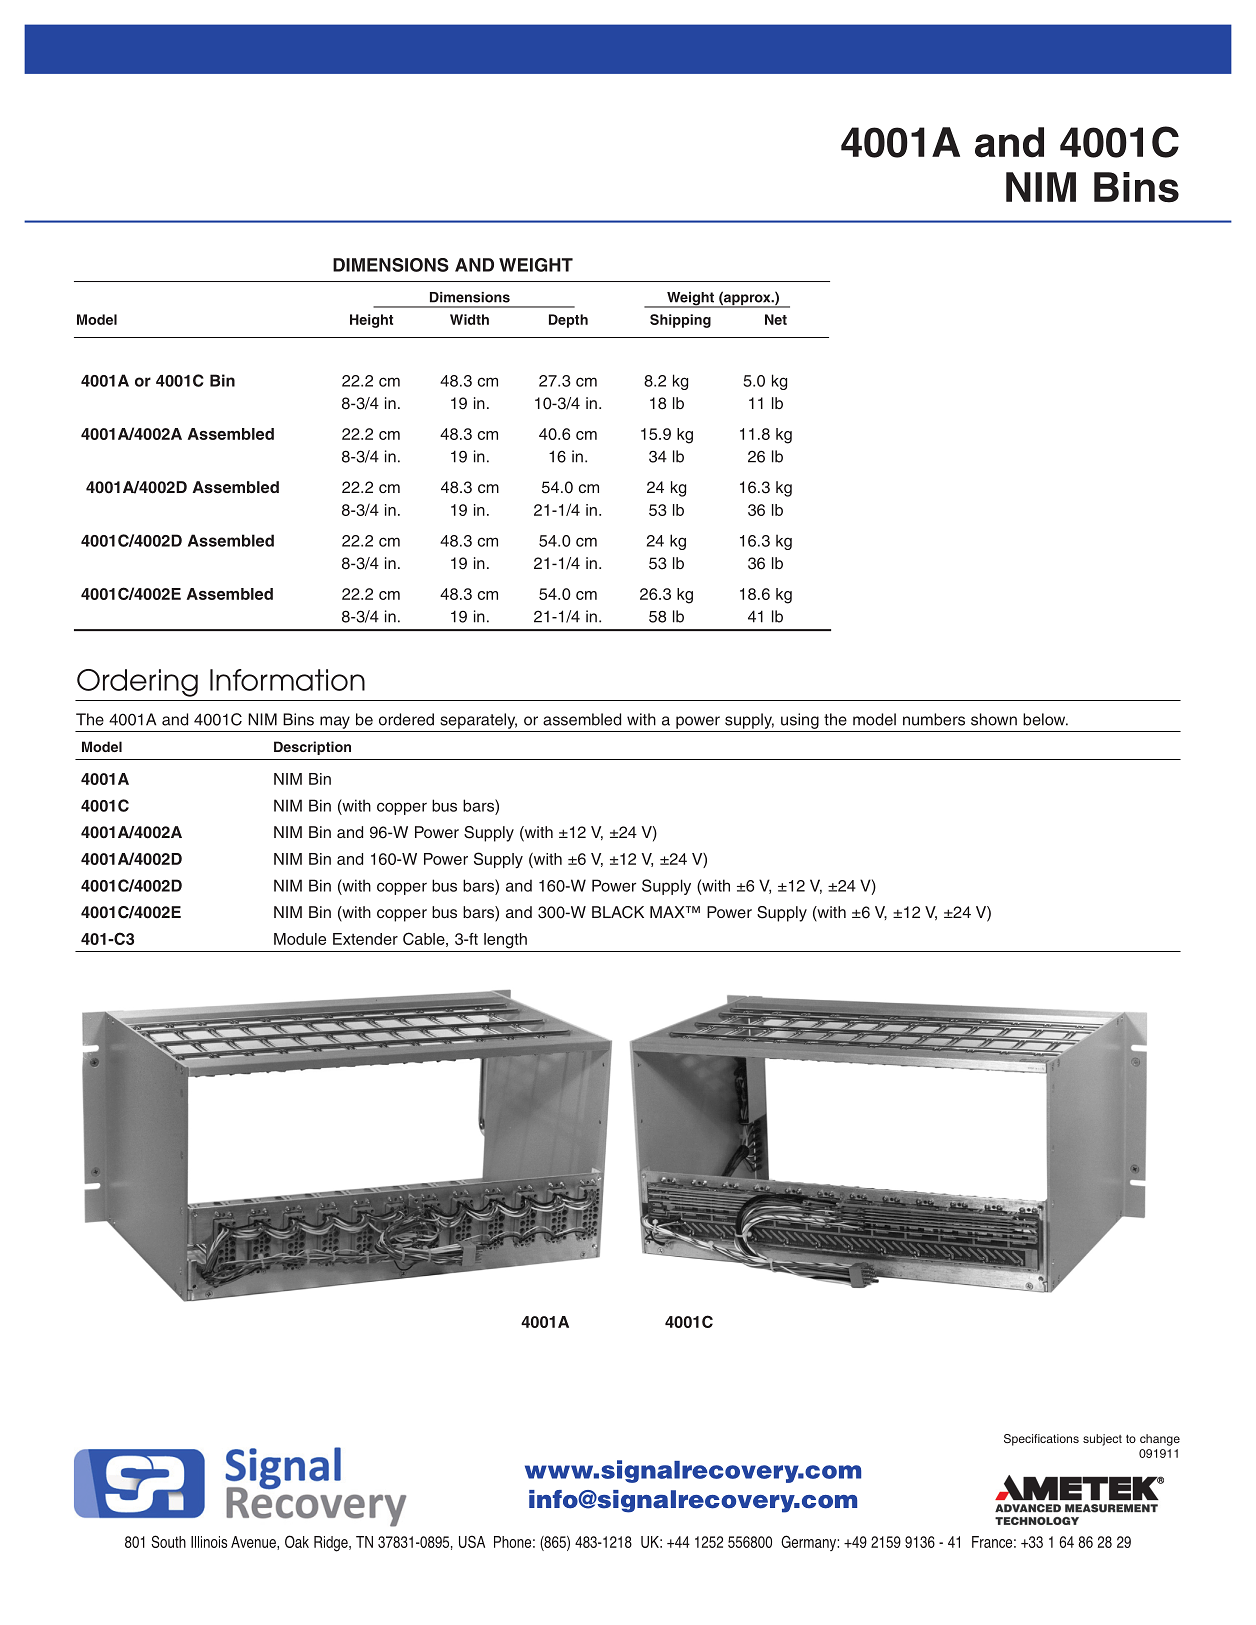 The image size is (1256, 1625). Describe the element at coordinates (371, 321) in the page. I see `Height` at that location.
